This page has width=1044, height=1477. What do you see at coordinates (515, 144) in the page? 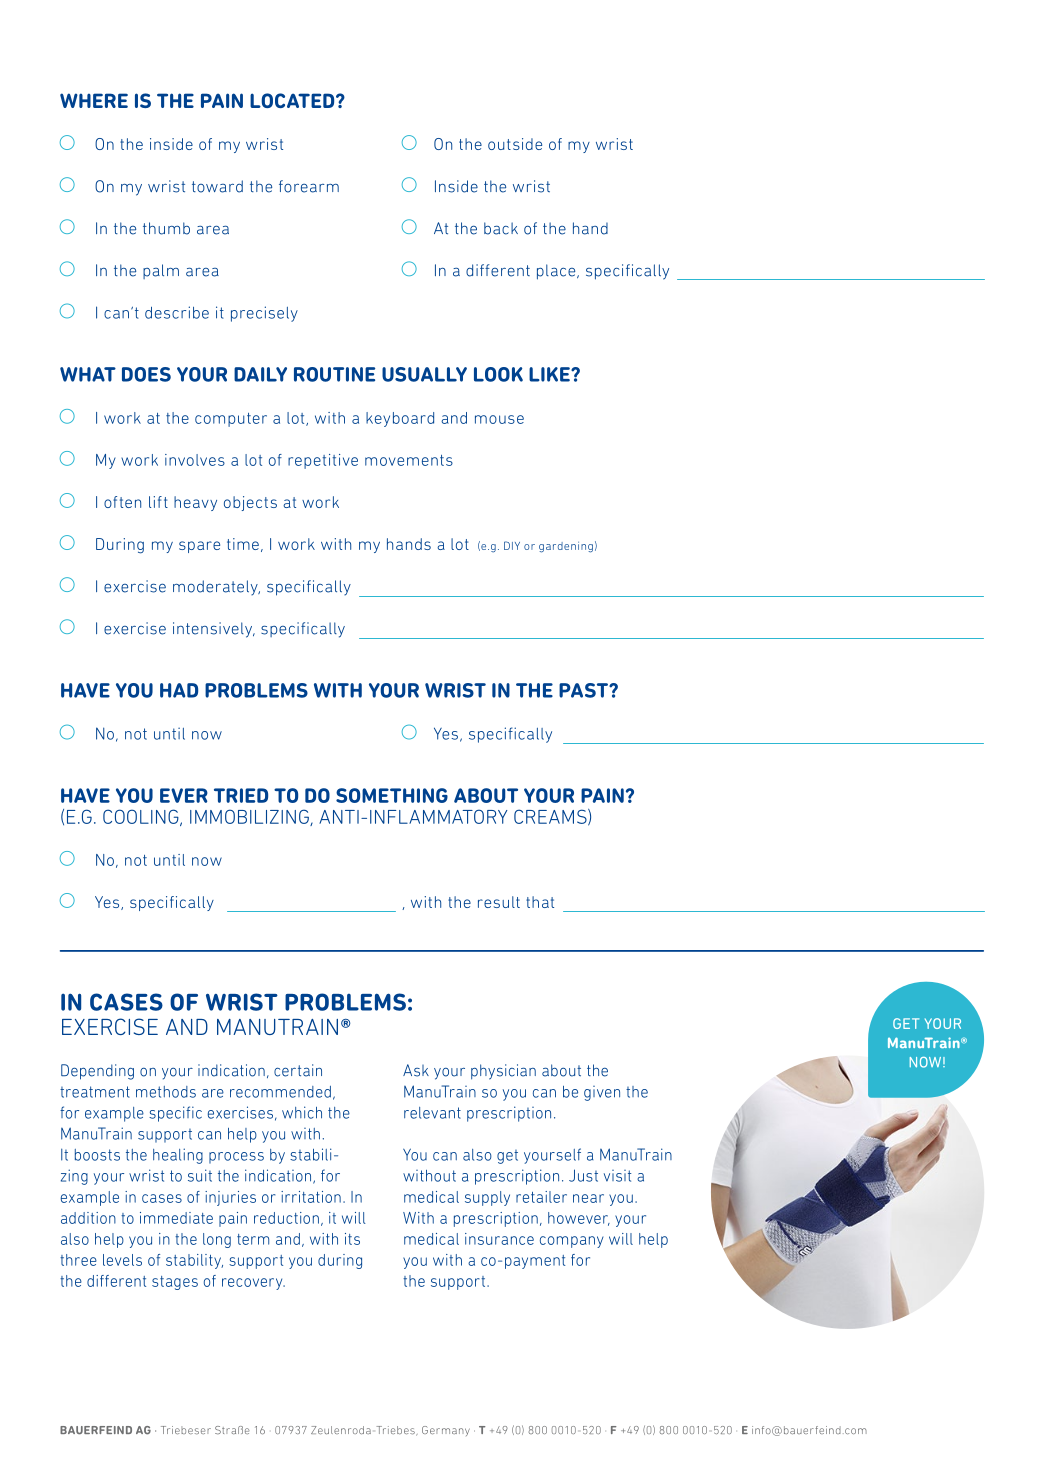
I see `outside` at bounding box center [515, 144].
